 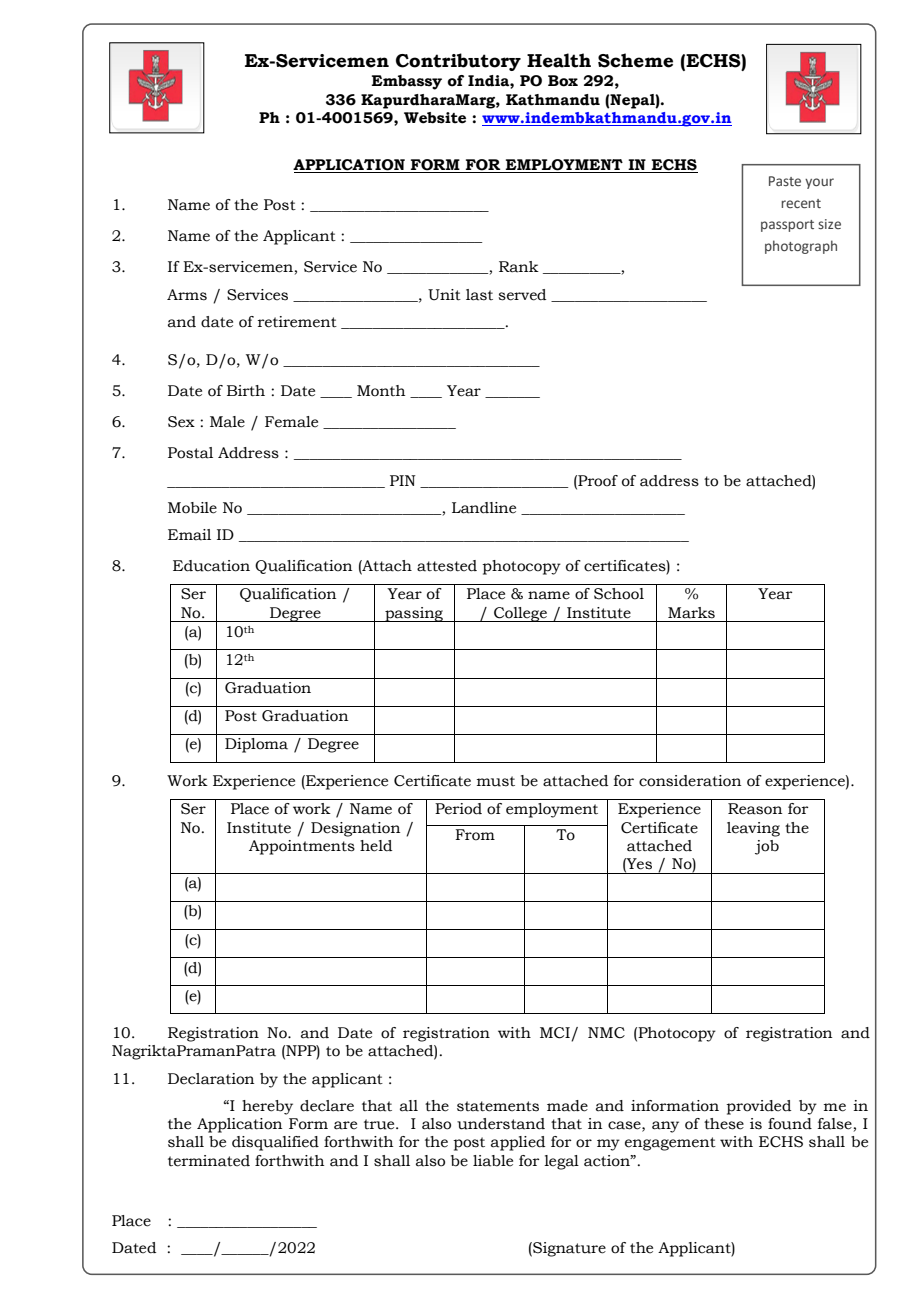 What do you see at coordinates (520, 614) in the screenshot?
I see `College` at bounding box center [520, 614].
